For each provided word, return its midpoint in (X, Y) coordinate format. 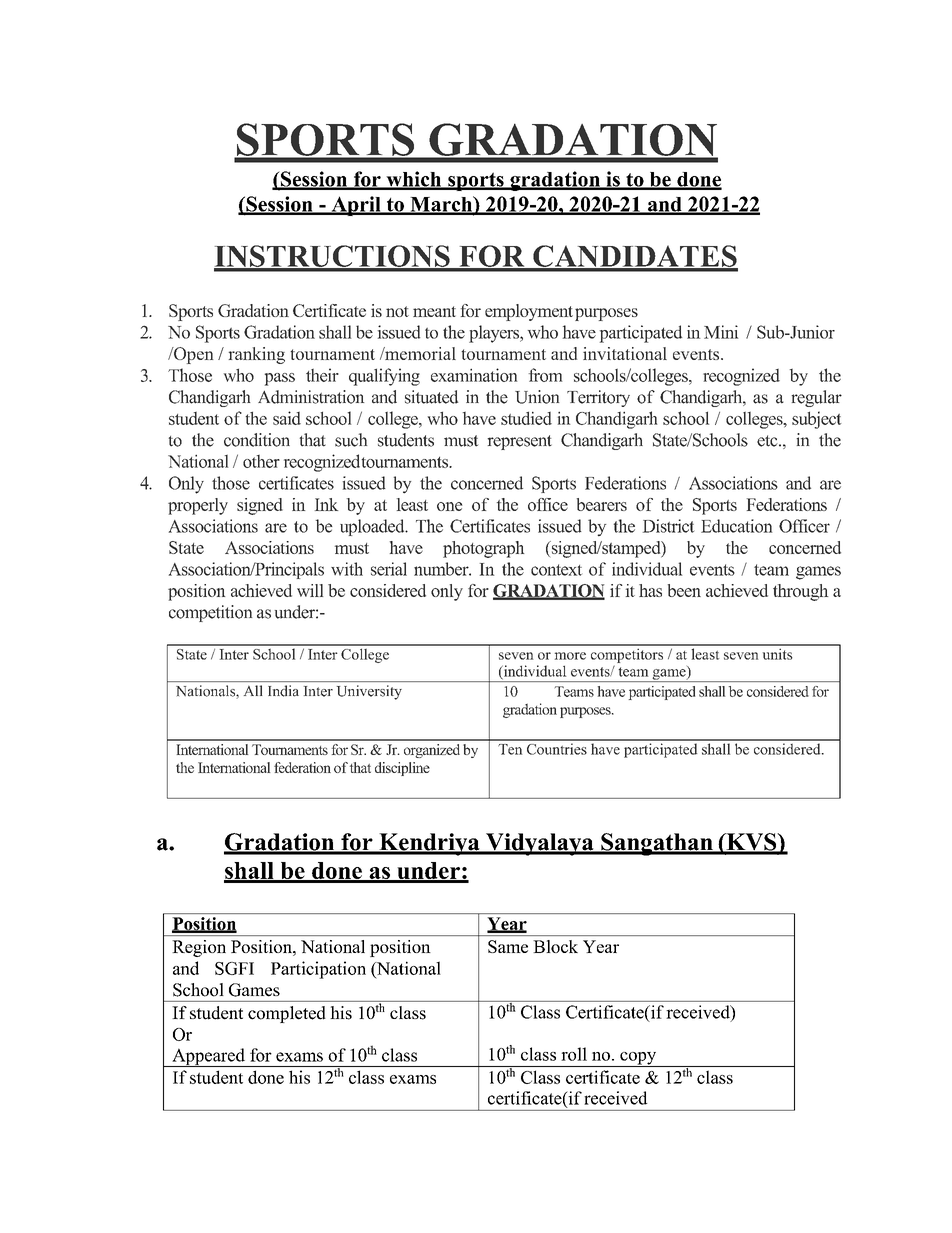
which (414, 180)
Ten (510, 749)
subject (816, 420)
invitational (625, 353)
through (800, 592)
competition (210, 613)
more (570, 656)
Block (556, 946)
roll (574, 1054)
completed (287, 1014)
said (287, 418)
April (356, 206)
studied (526, 418)
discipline (402, 769)
